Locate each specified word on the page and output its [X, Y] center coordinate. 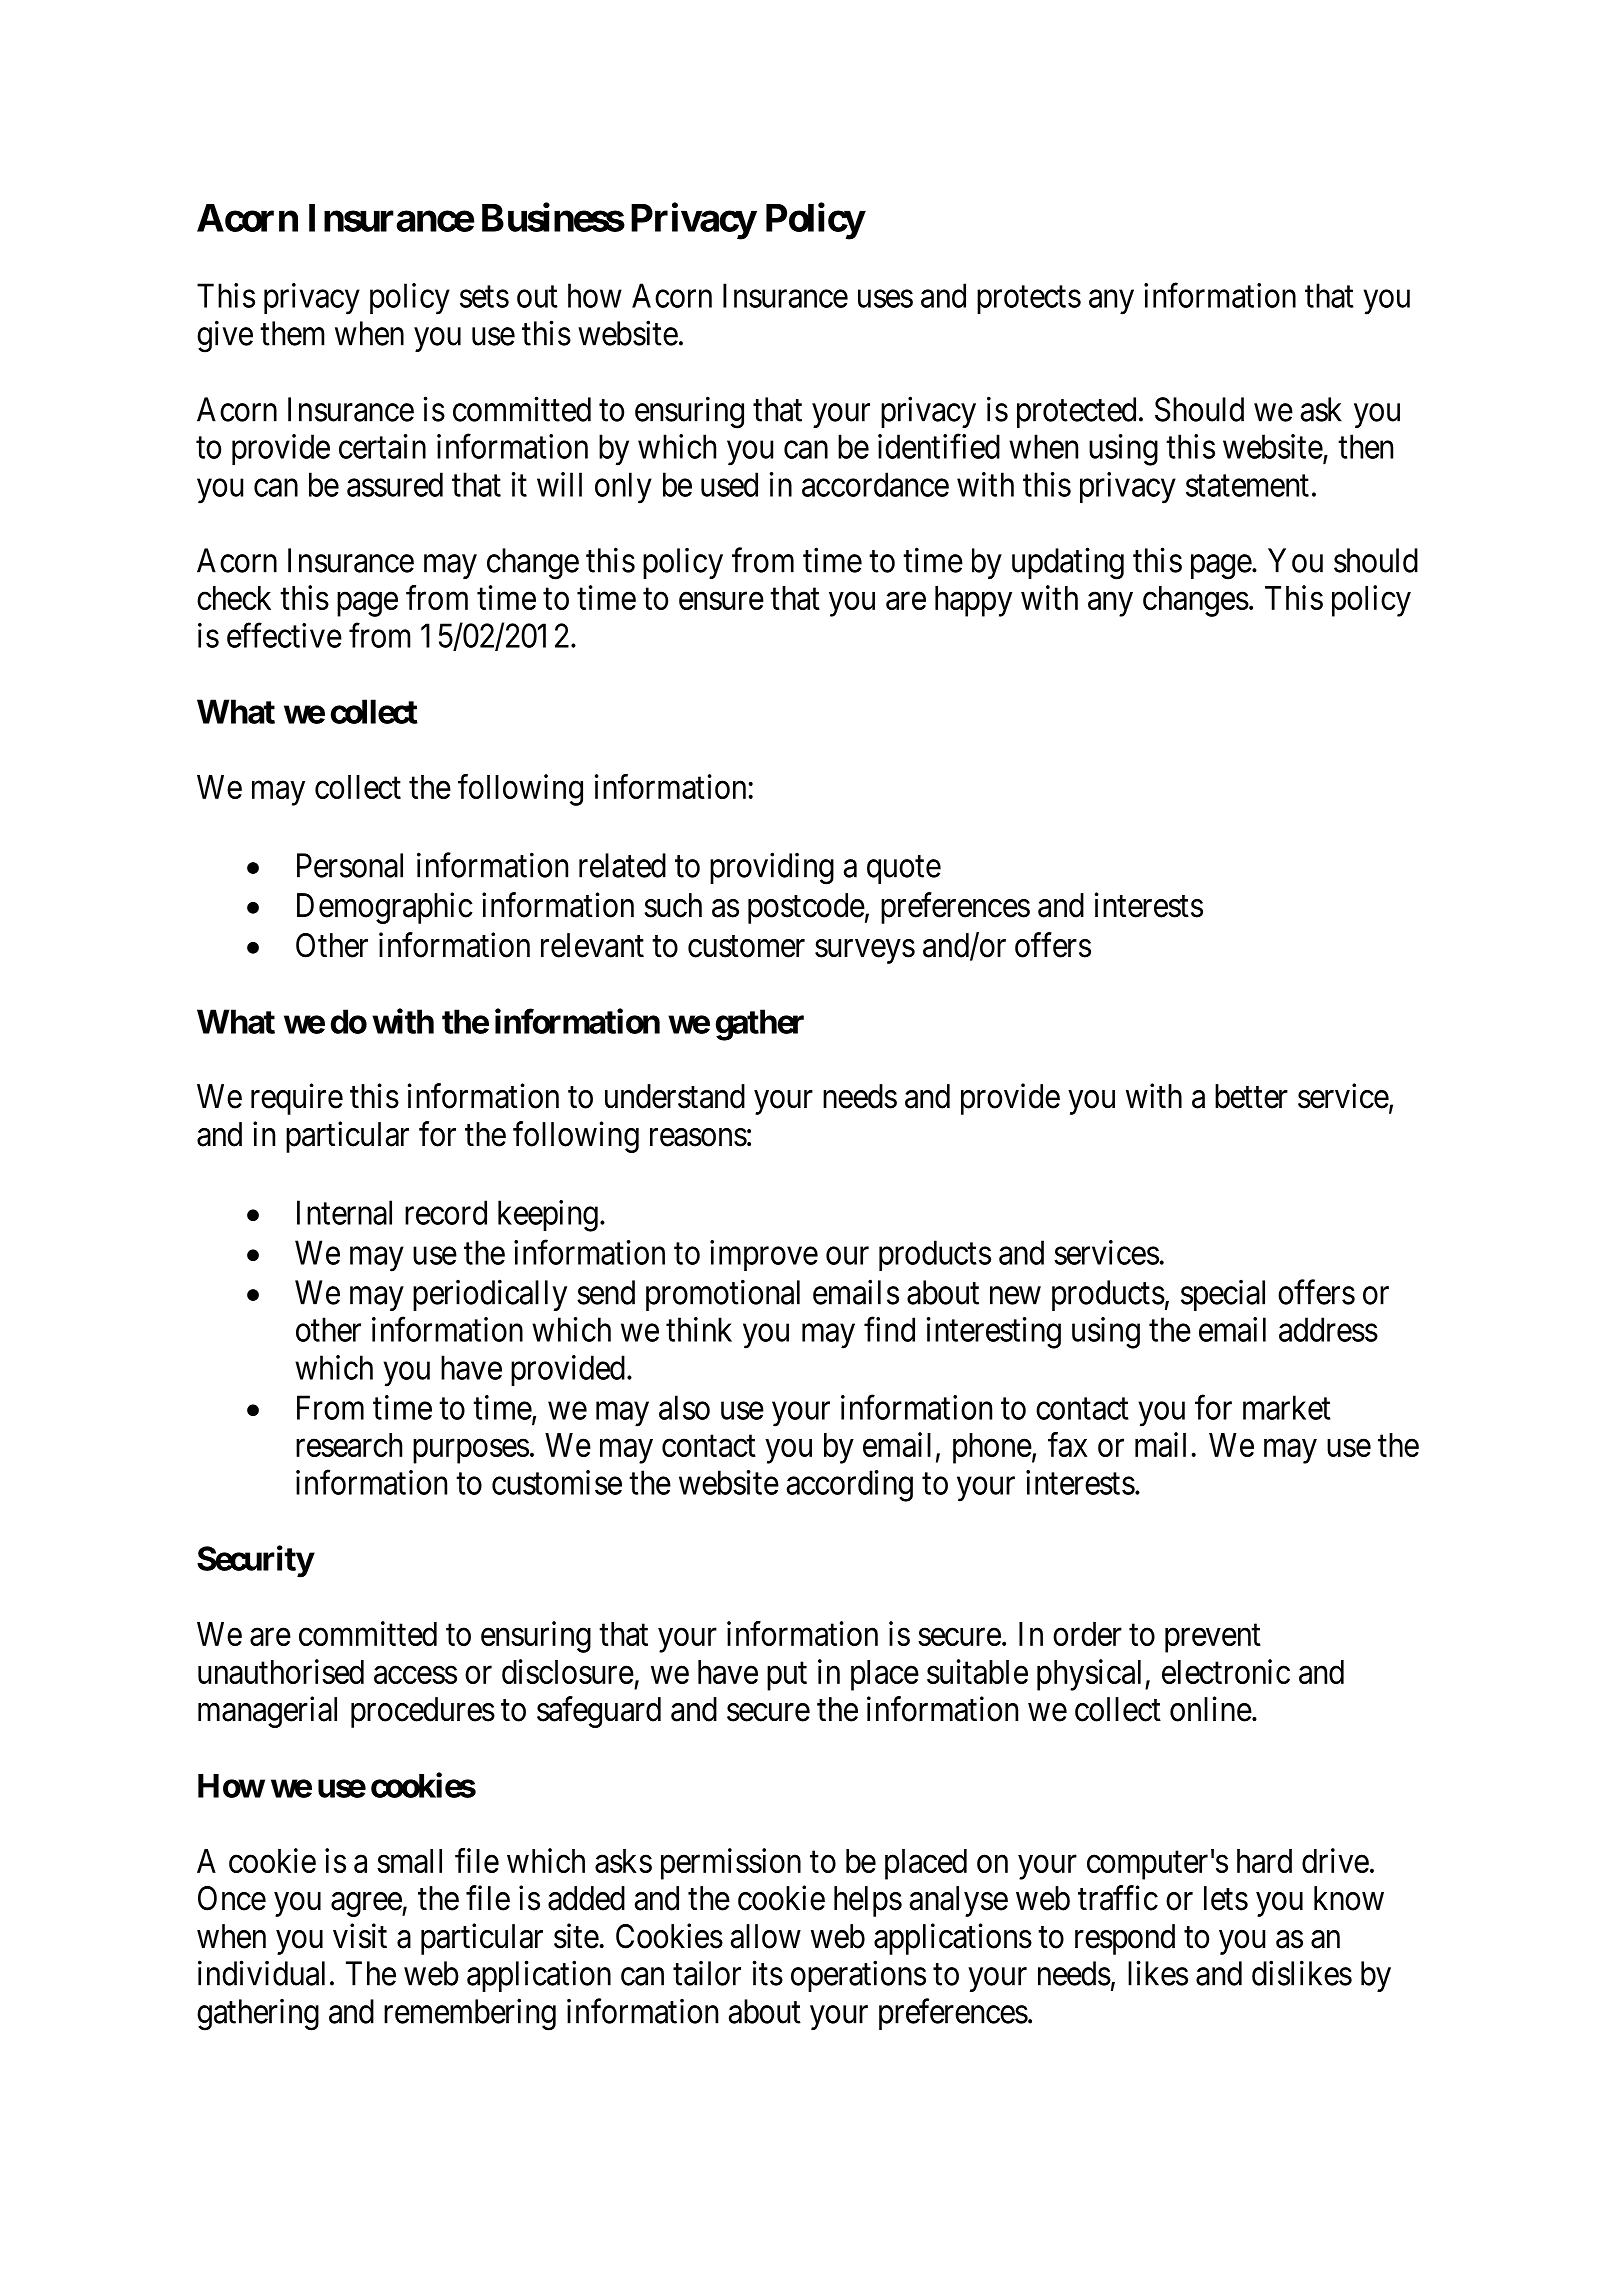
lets [1226, 1898]
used [729, 484]
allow [766, 1936]
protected [1076, 412]
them [292, 333]
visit [360, 1936]
